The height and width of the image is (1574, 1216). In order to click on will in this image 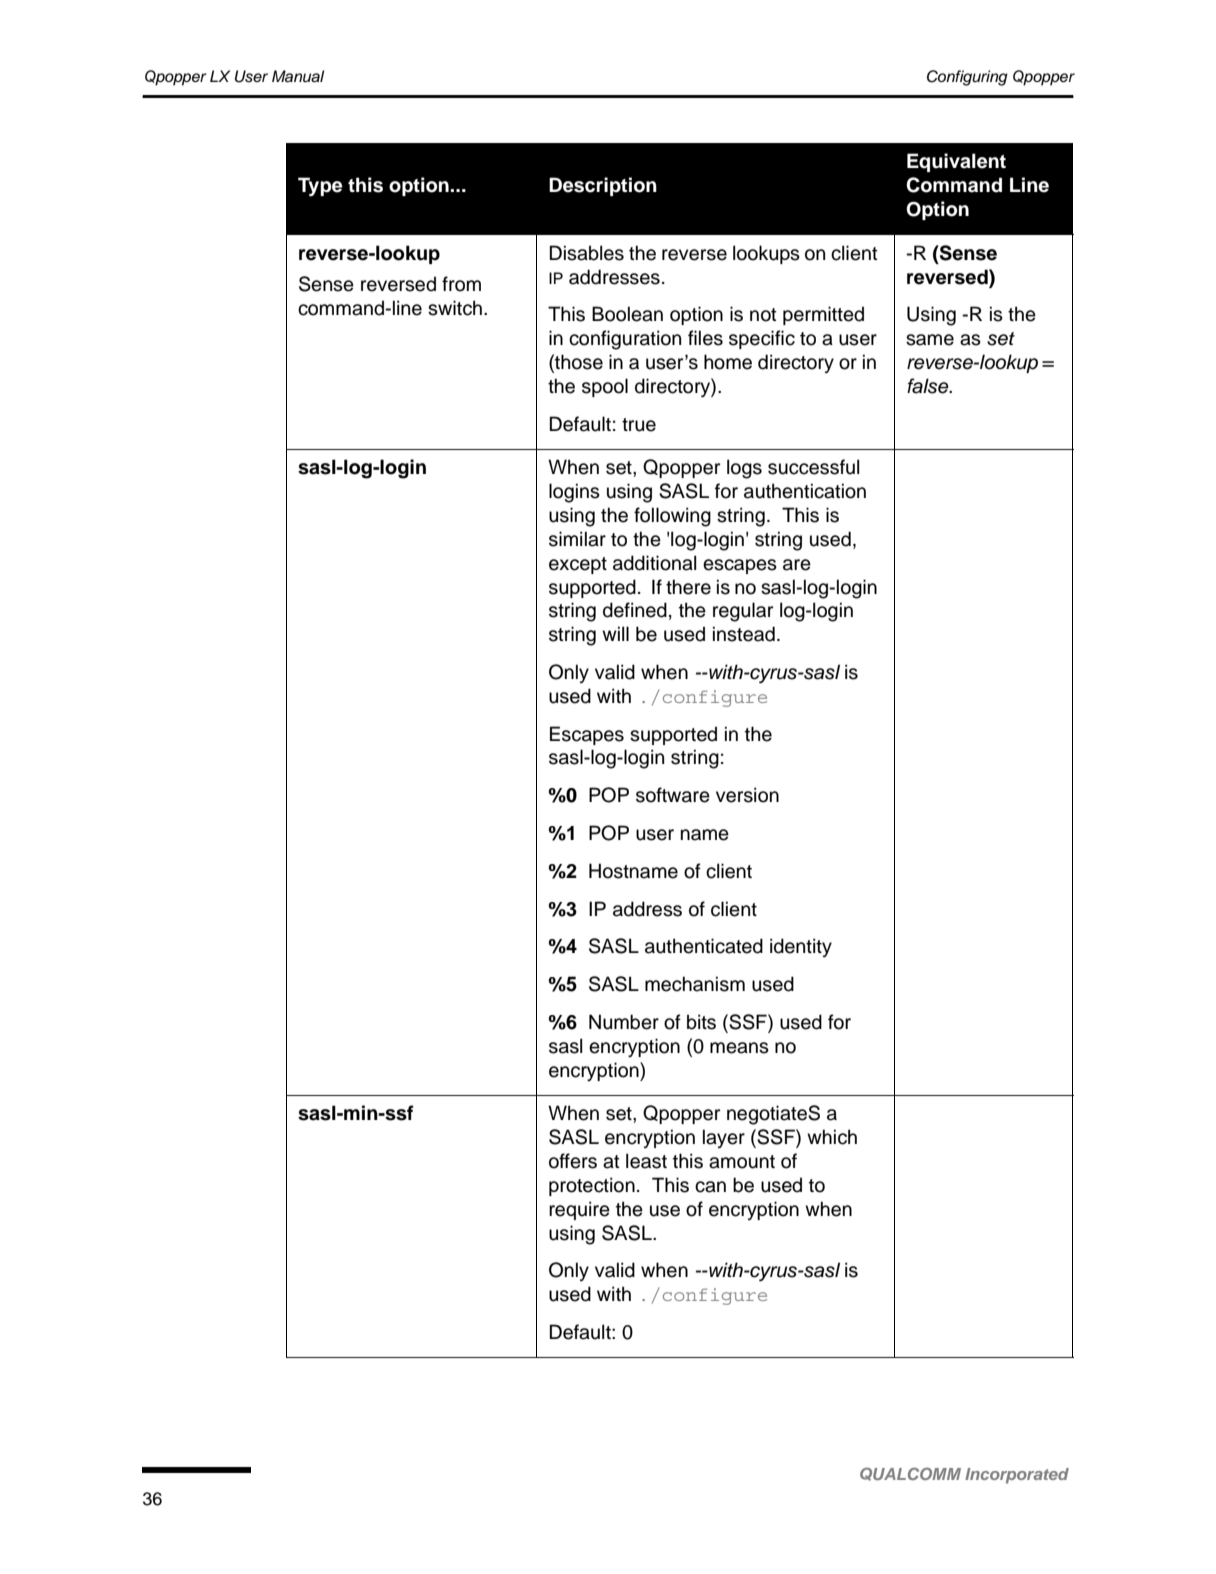, I will do `click(615, 633)`.
